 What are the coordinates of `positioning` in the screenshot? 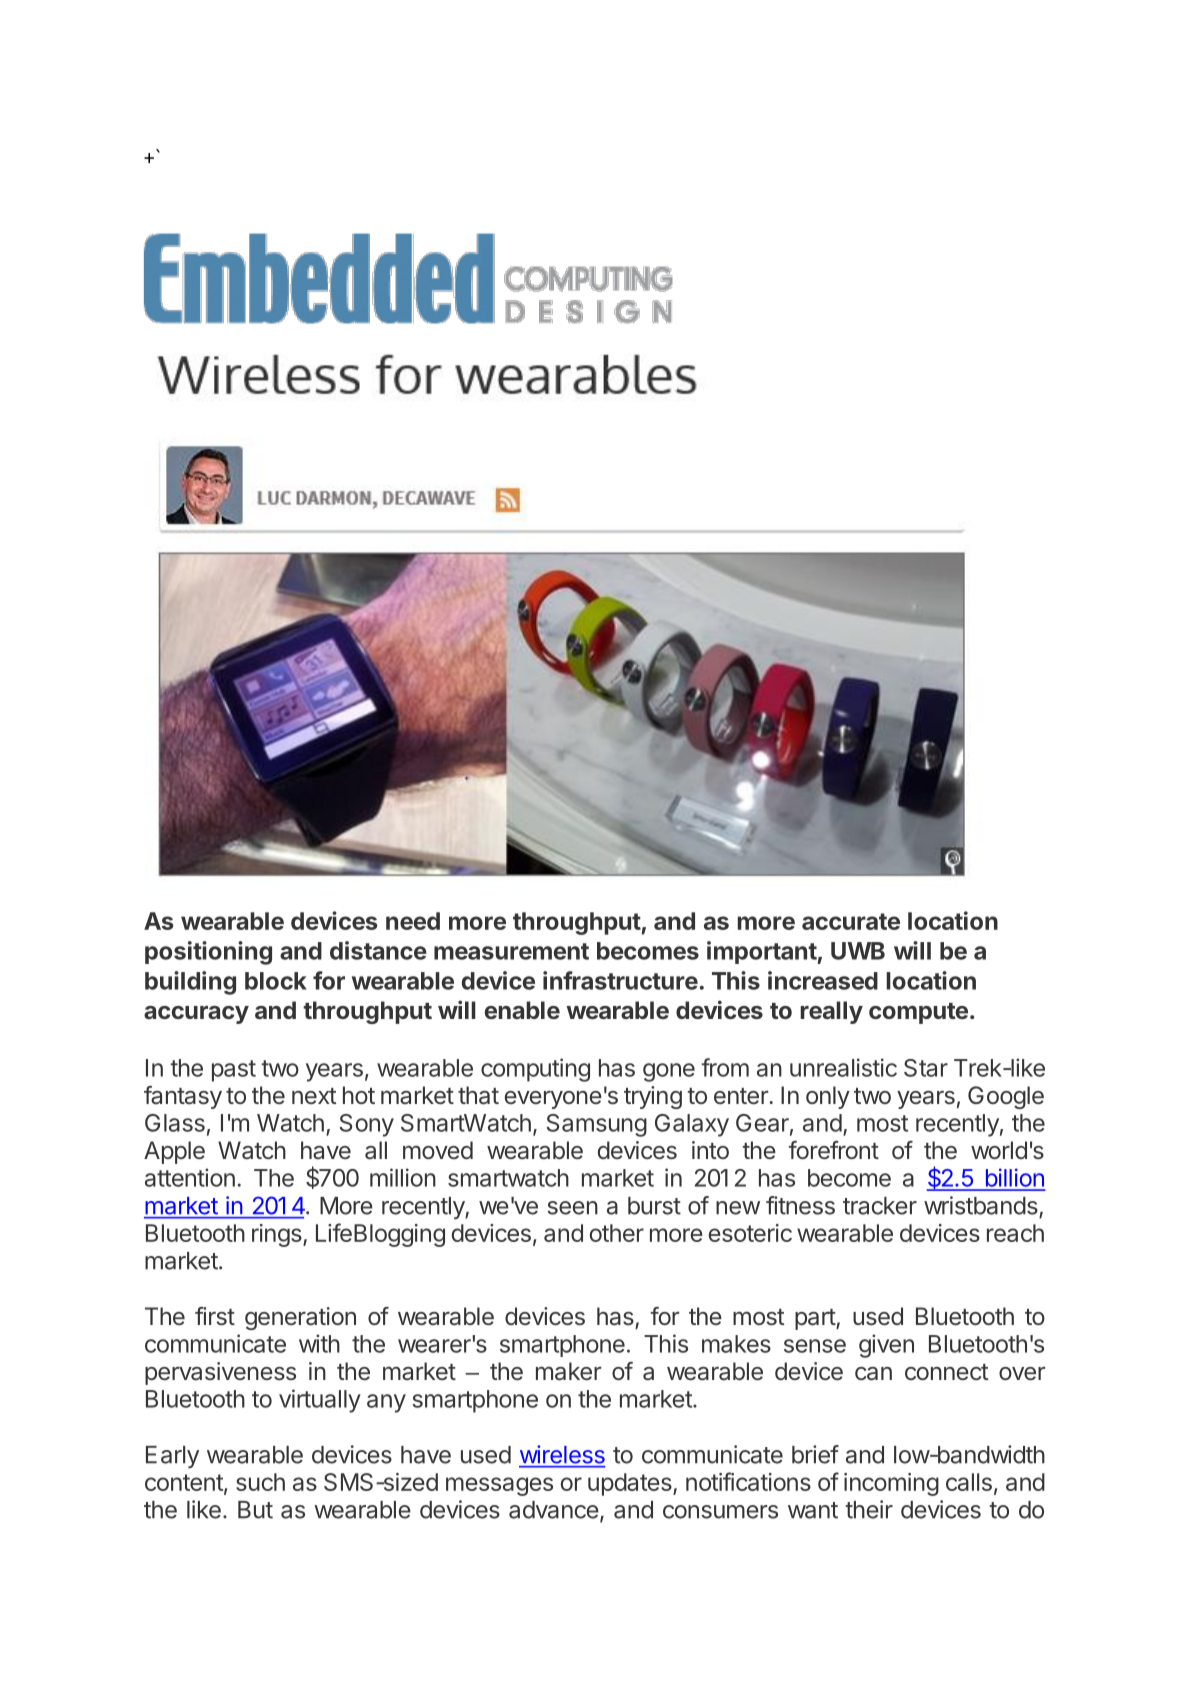 It's located at (208, 953).
